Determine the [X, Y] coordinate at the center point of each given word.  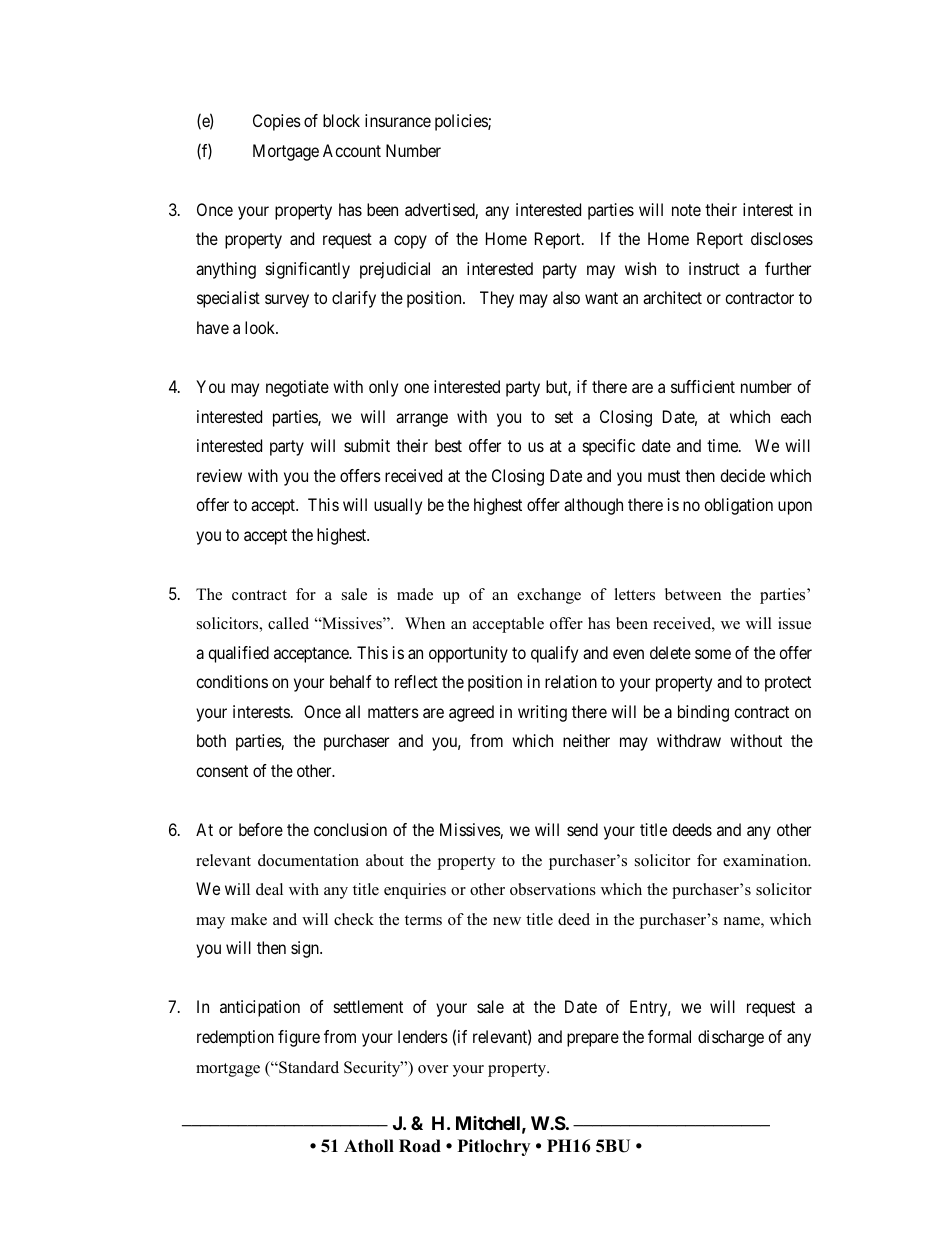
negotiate [297, 388]
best [448, 445]
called [288, 623]
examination [766, 860]
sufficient [703, 386]
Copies [277, 122]
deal [269, 889]
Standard [308, 1067]
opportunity [468, 654]
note [686, 210]
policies [462, 122]
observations [553, 889]
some [713, 654]
